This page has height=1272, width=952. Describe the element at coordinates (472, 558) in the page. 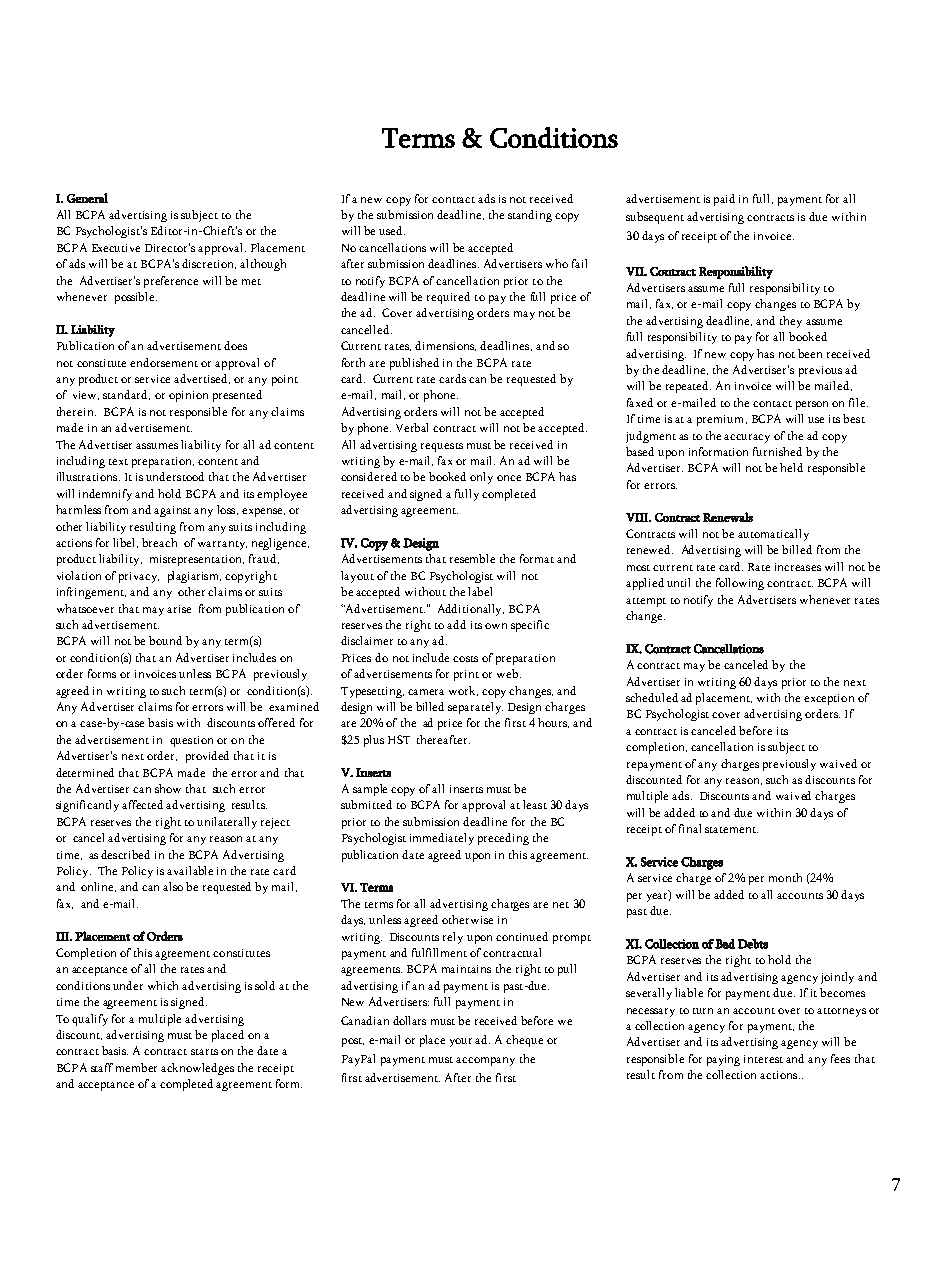

I see `resemble` at that location.
